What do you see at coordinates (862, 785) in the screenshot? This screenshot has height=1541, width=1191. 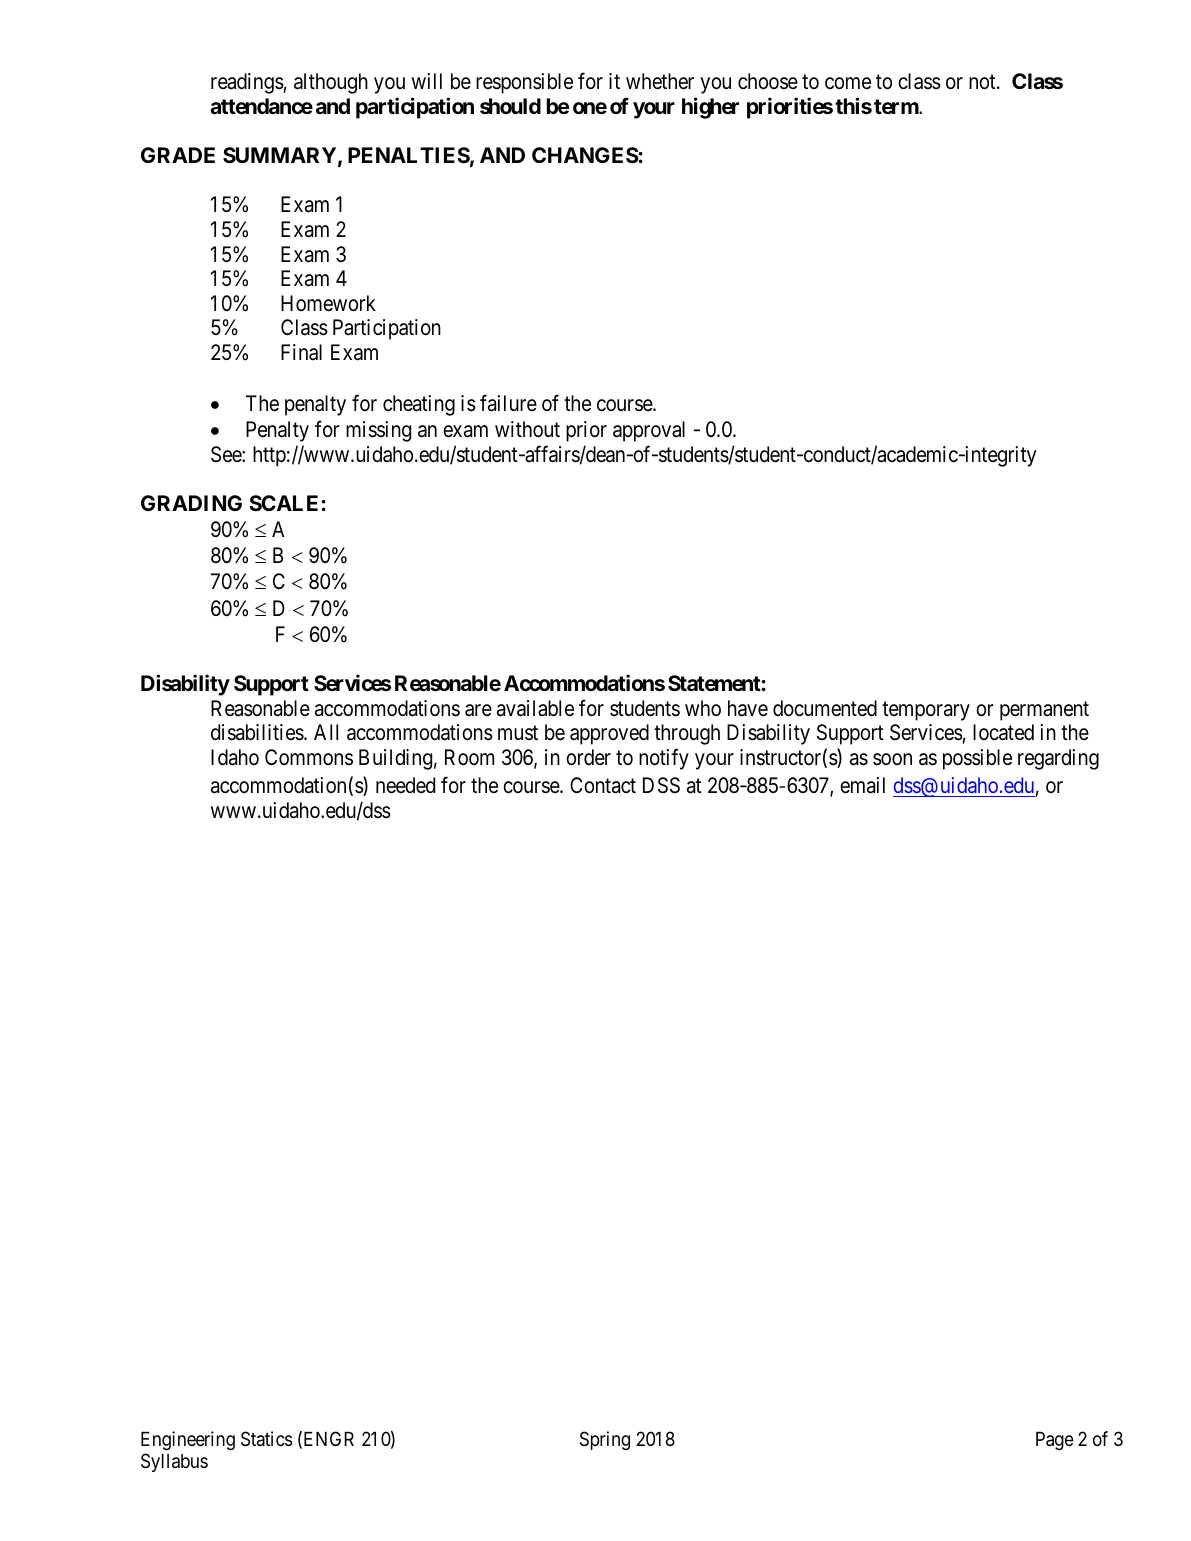 I see `email` at bounding box center [862, 785].
